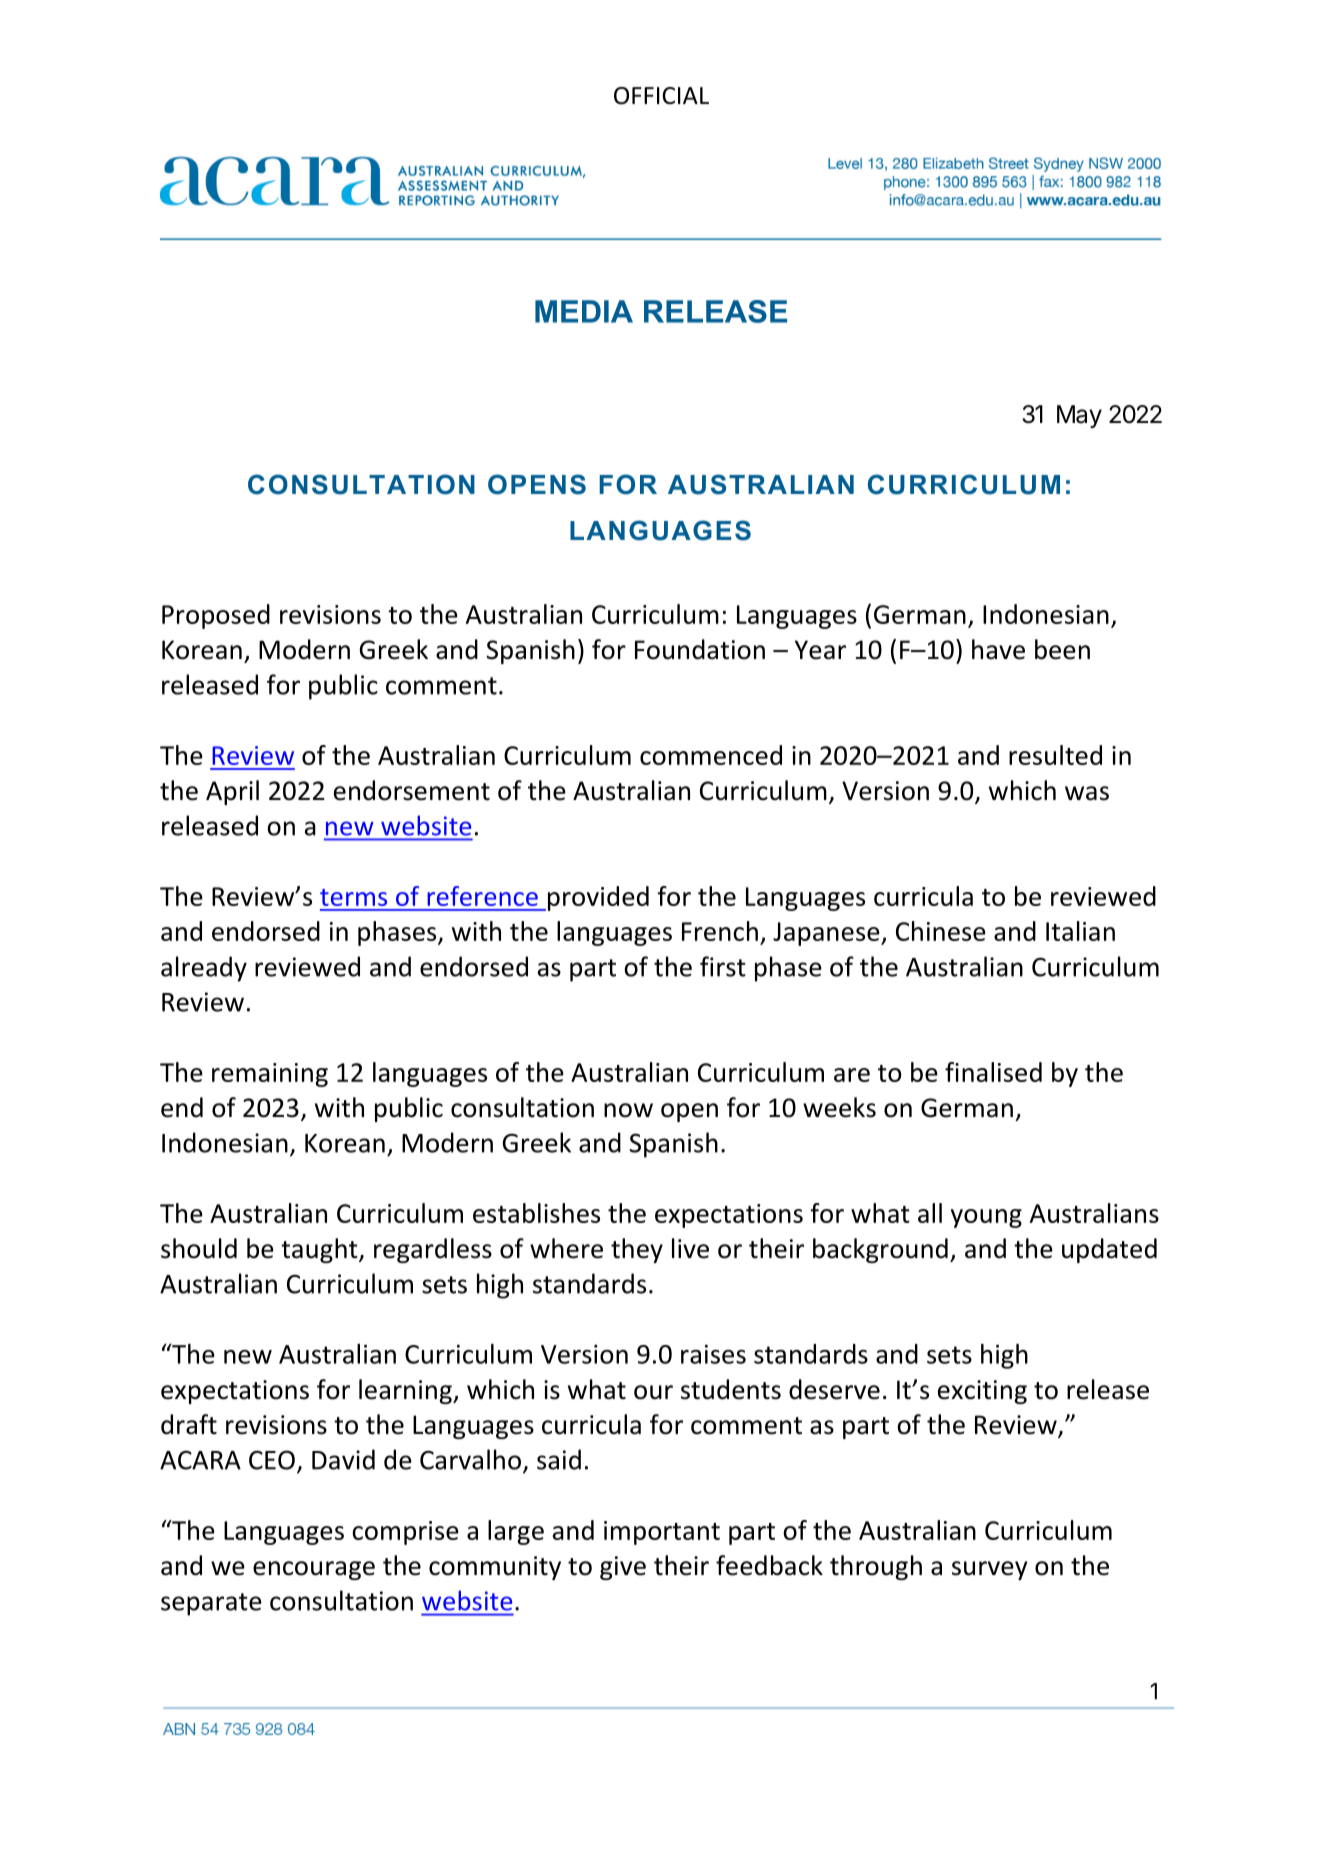  What do you see at coordinates (598, 898) in the image?
I see `provided` at bounding box center [598, 898].
